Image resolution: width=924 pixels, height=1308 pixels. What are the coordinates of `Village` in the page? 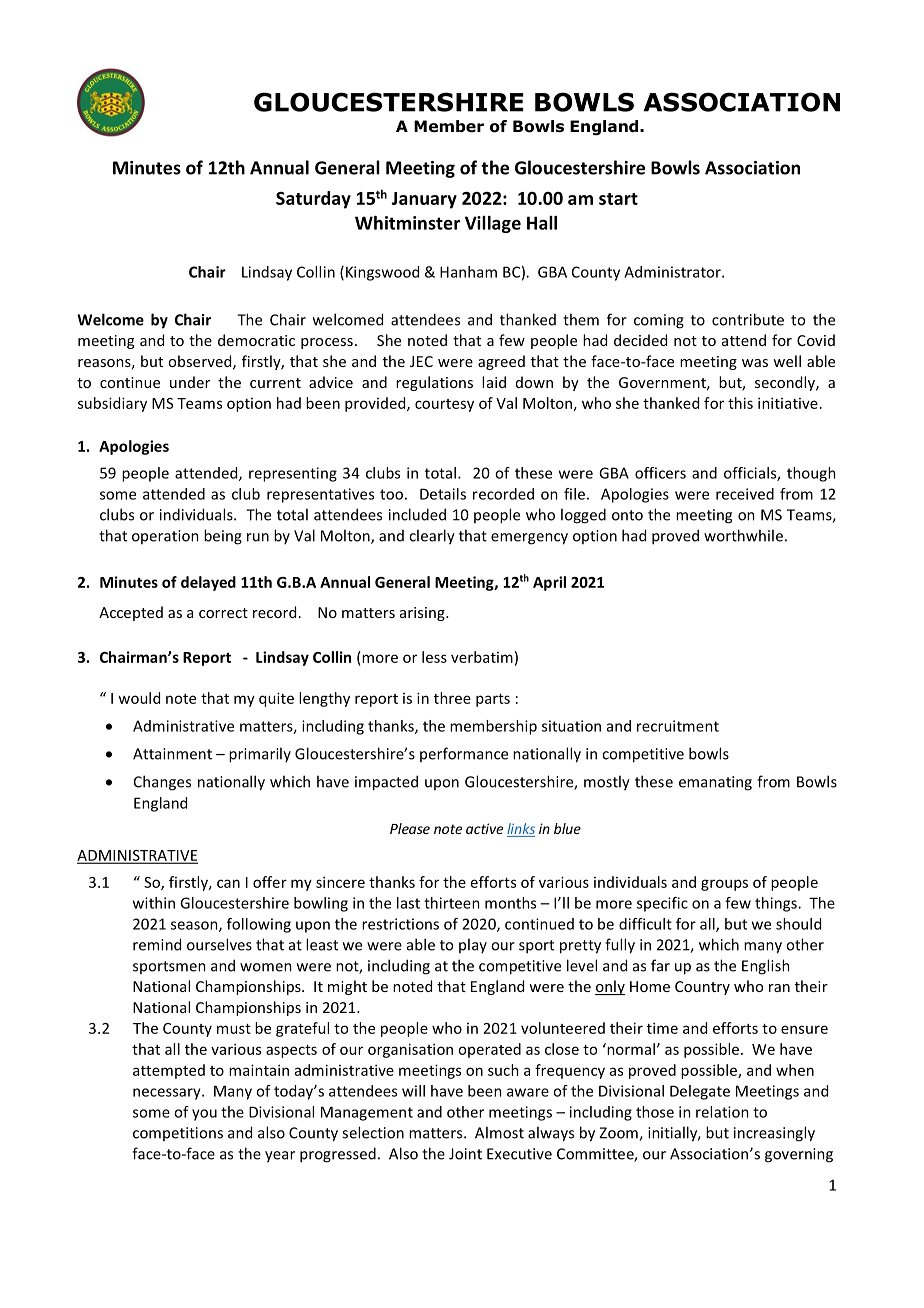 It's located at (493, 224).
